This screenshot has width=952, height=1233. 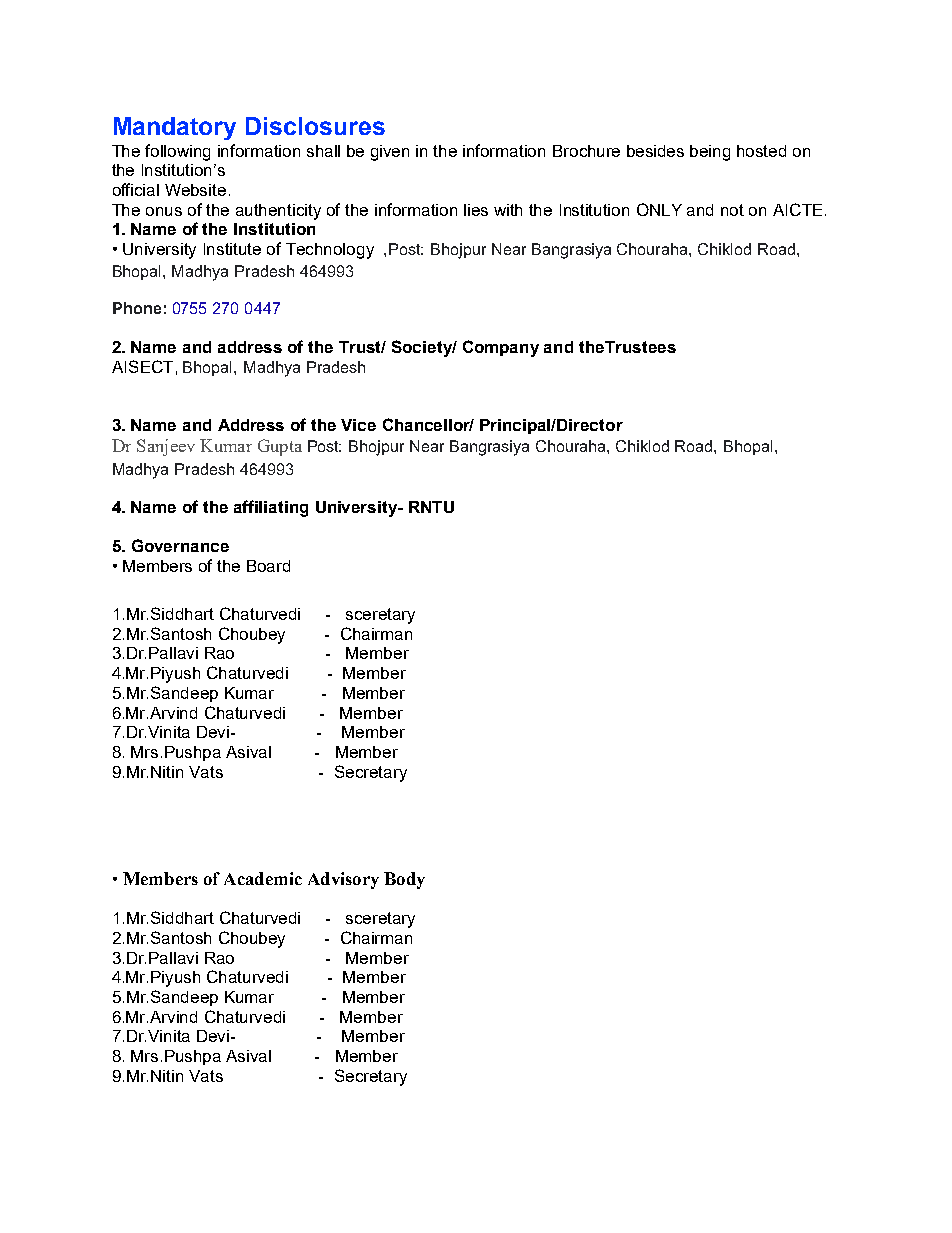 What do you see at coordinates (710, 153) in the screenshot?
I see `being` at bounding box center [710, 153].
